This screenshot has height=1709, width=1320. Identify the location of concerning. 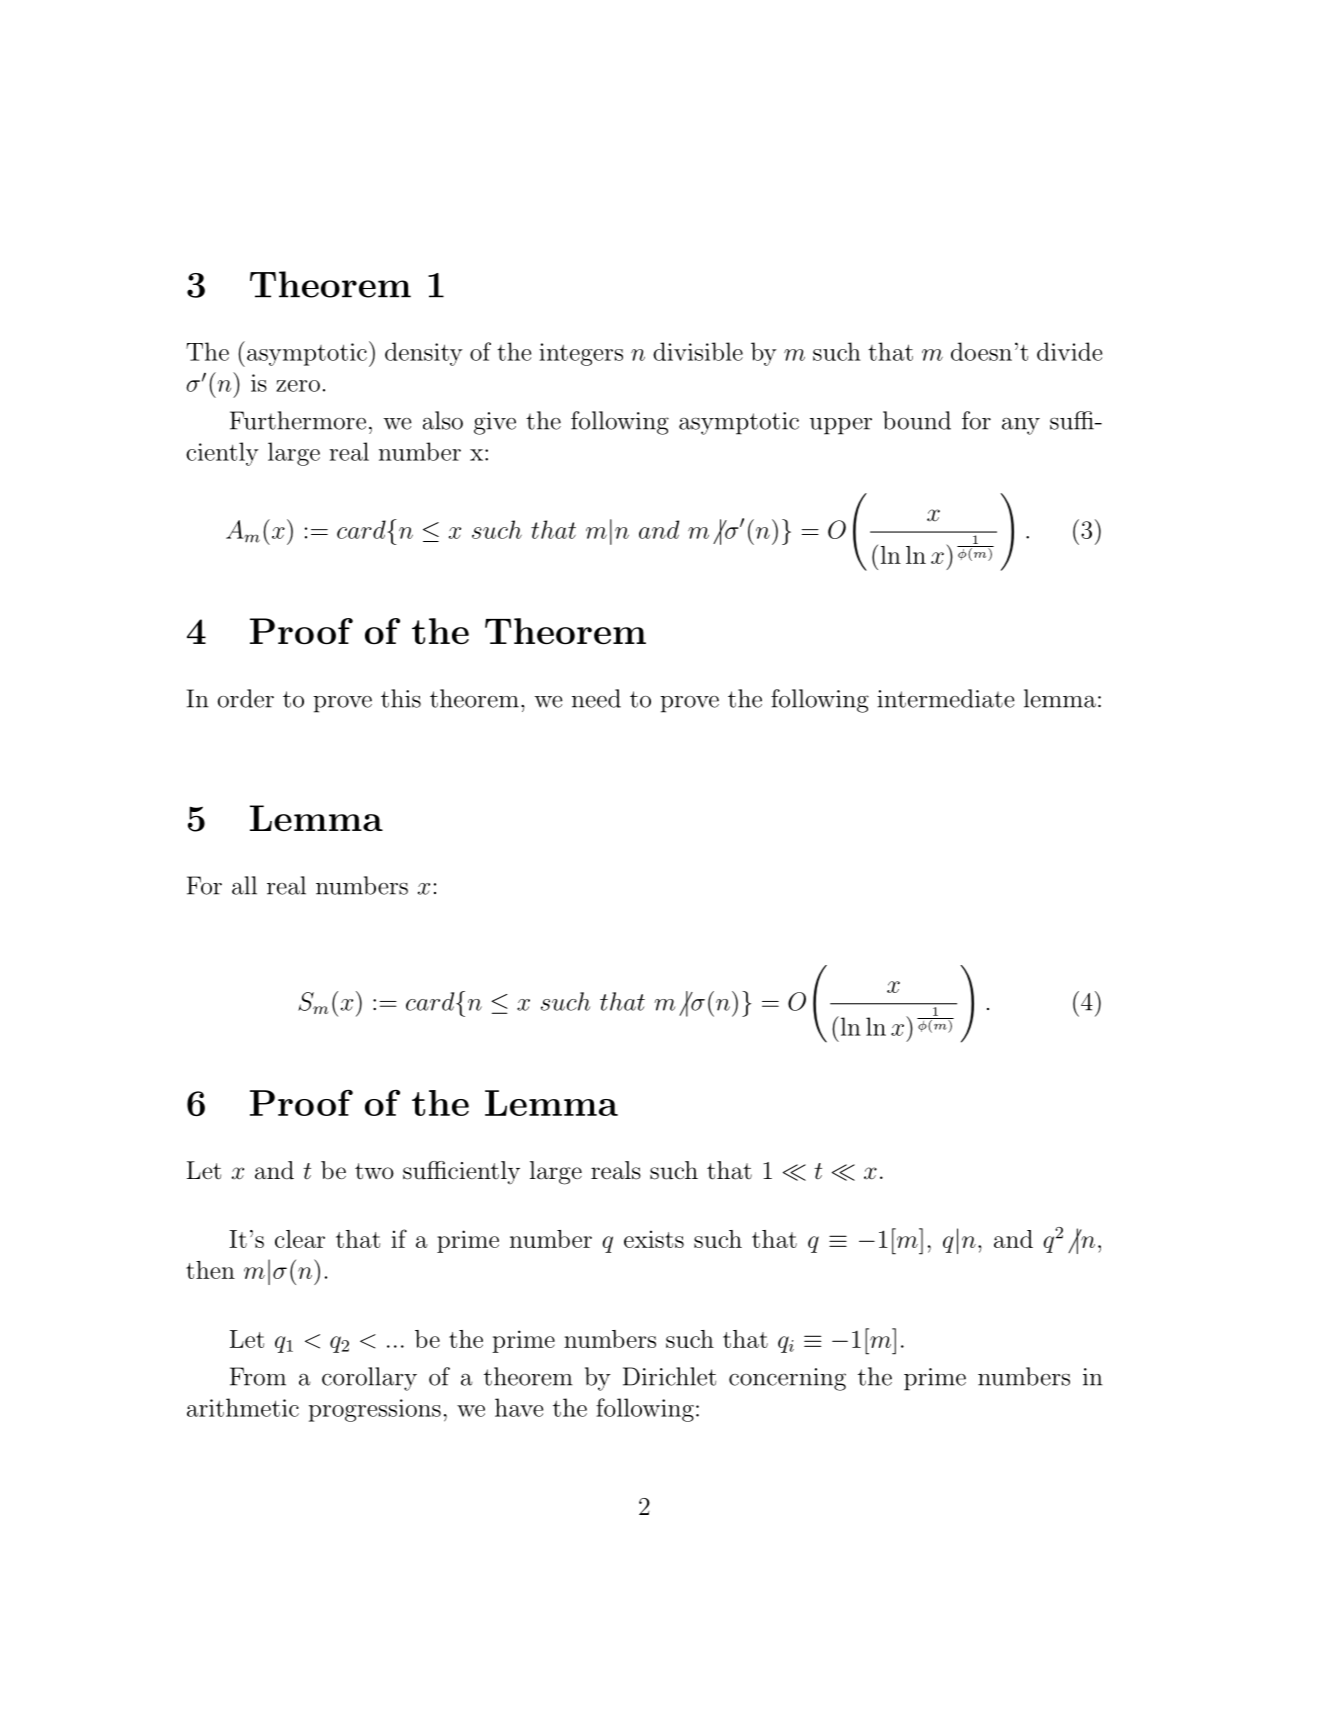
(787, 1379).
